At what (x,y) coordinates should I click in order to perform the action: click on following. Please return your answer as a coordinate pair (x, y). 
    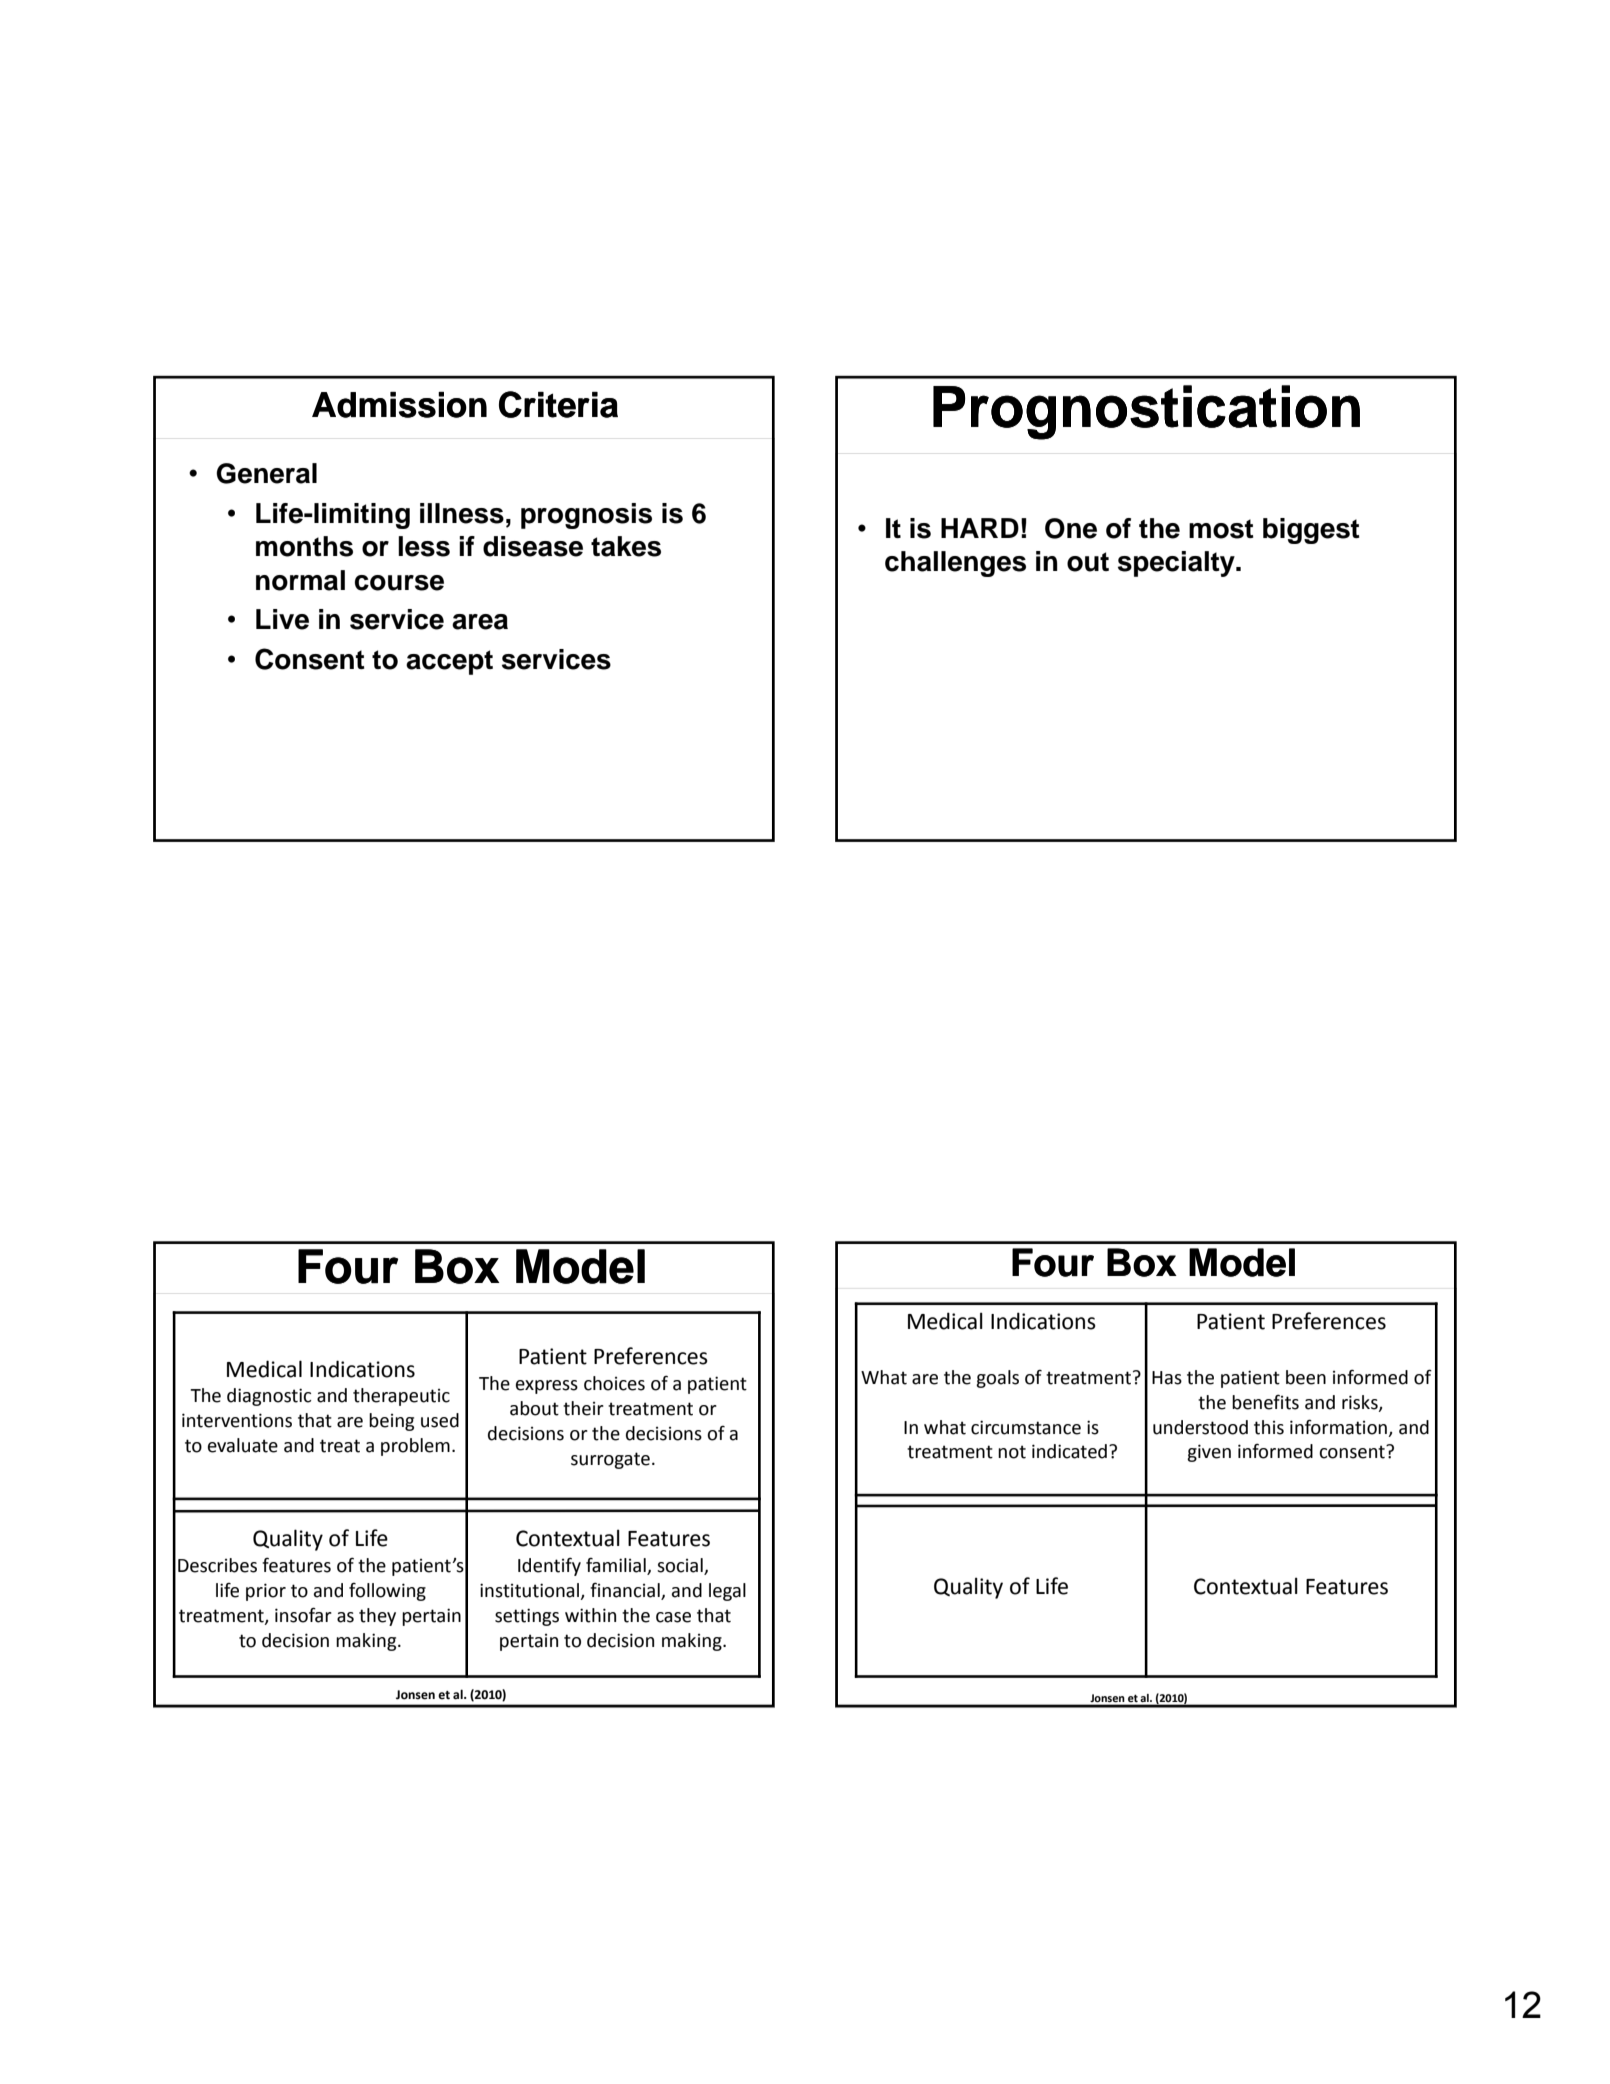
    Looking at the image, I should click on (387, 1592).
